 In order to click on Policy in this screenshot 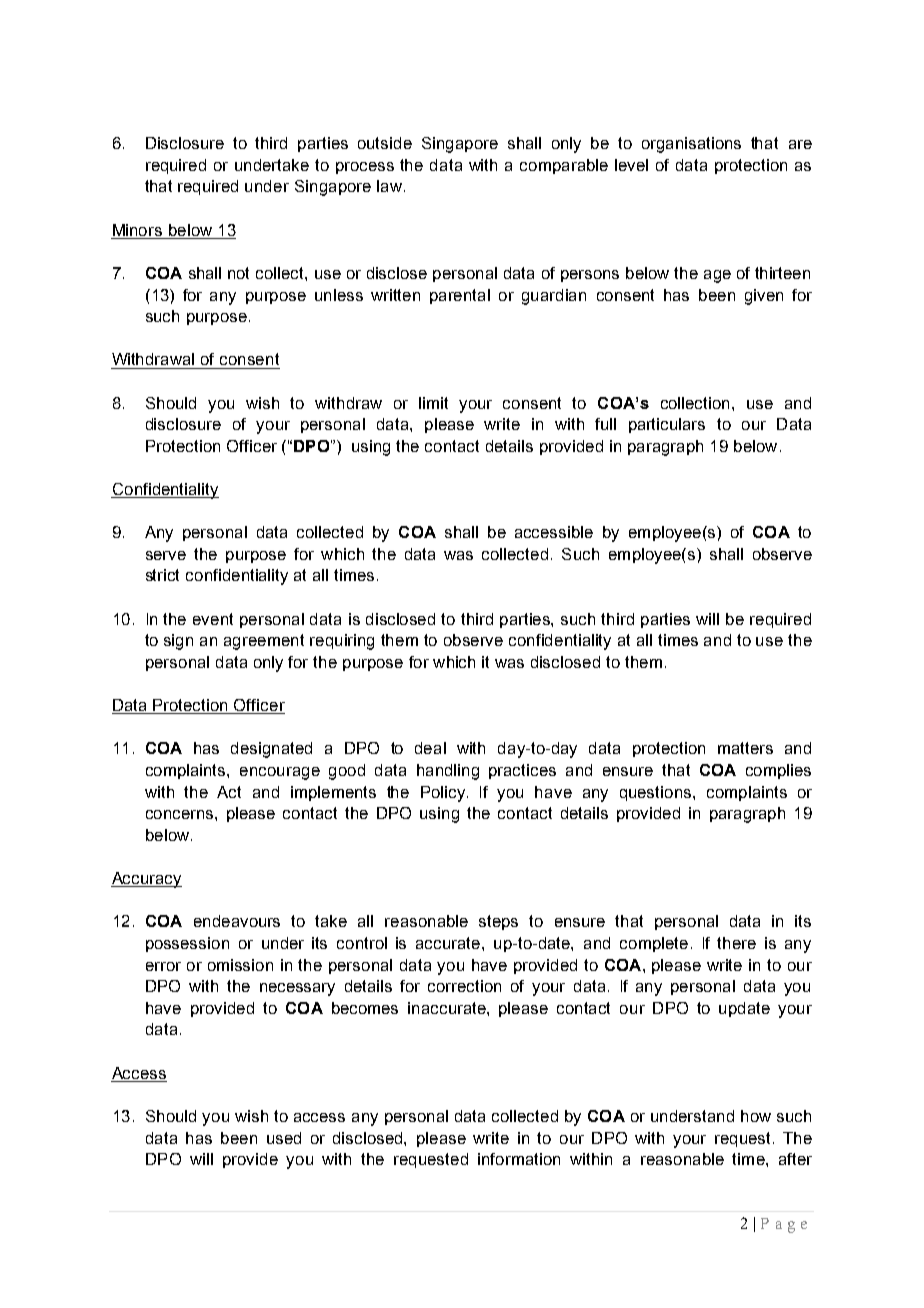, I will do `click(443, 794)`.
